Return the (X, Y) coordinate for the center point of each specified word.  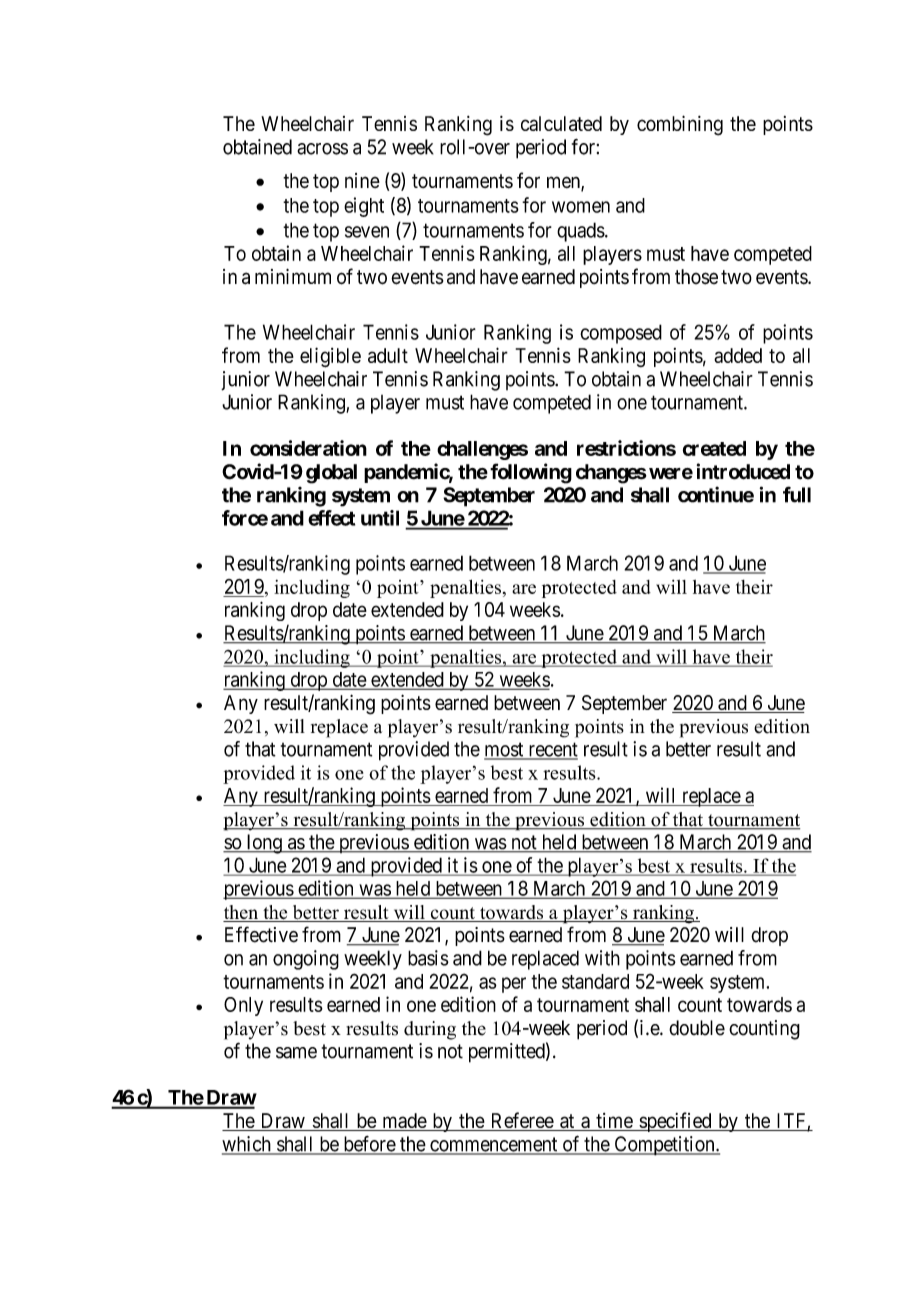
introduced (743, 471)
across (322, 149)
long (264, 844)
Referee (521, 1121)
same (296, 1053)
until (380, 518)
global (331, 474)
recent (552, 750)
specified (675, 1122)
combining (680, 125)
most (505, 750)
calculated (561, 123)
